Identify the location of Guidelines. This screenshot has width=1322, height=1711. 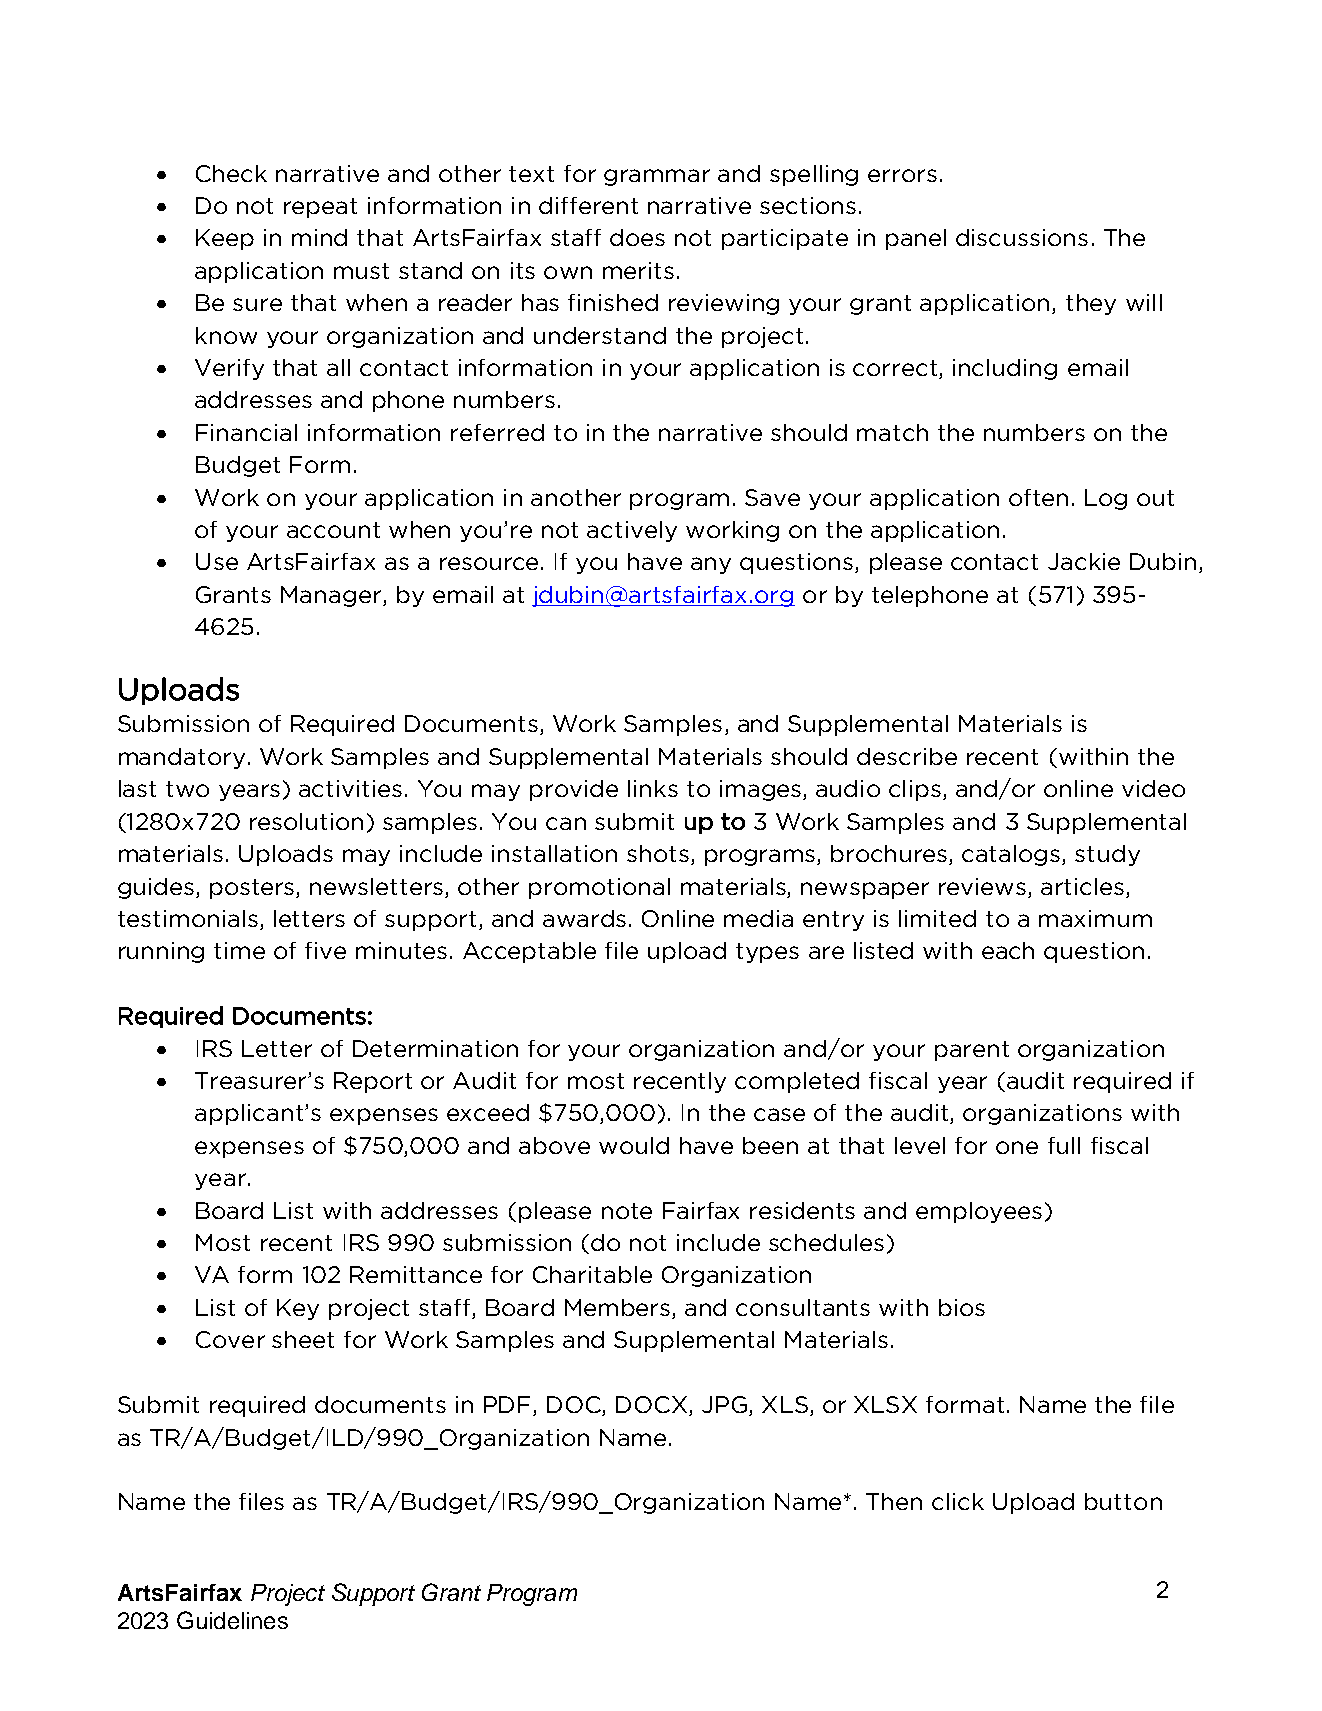
(232, 1620).
